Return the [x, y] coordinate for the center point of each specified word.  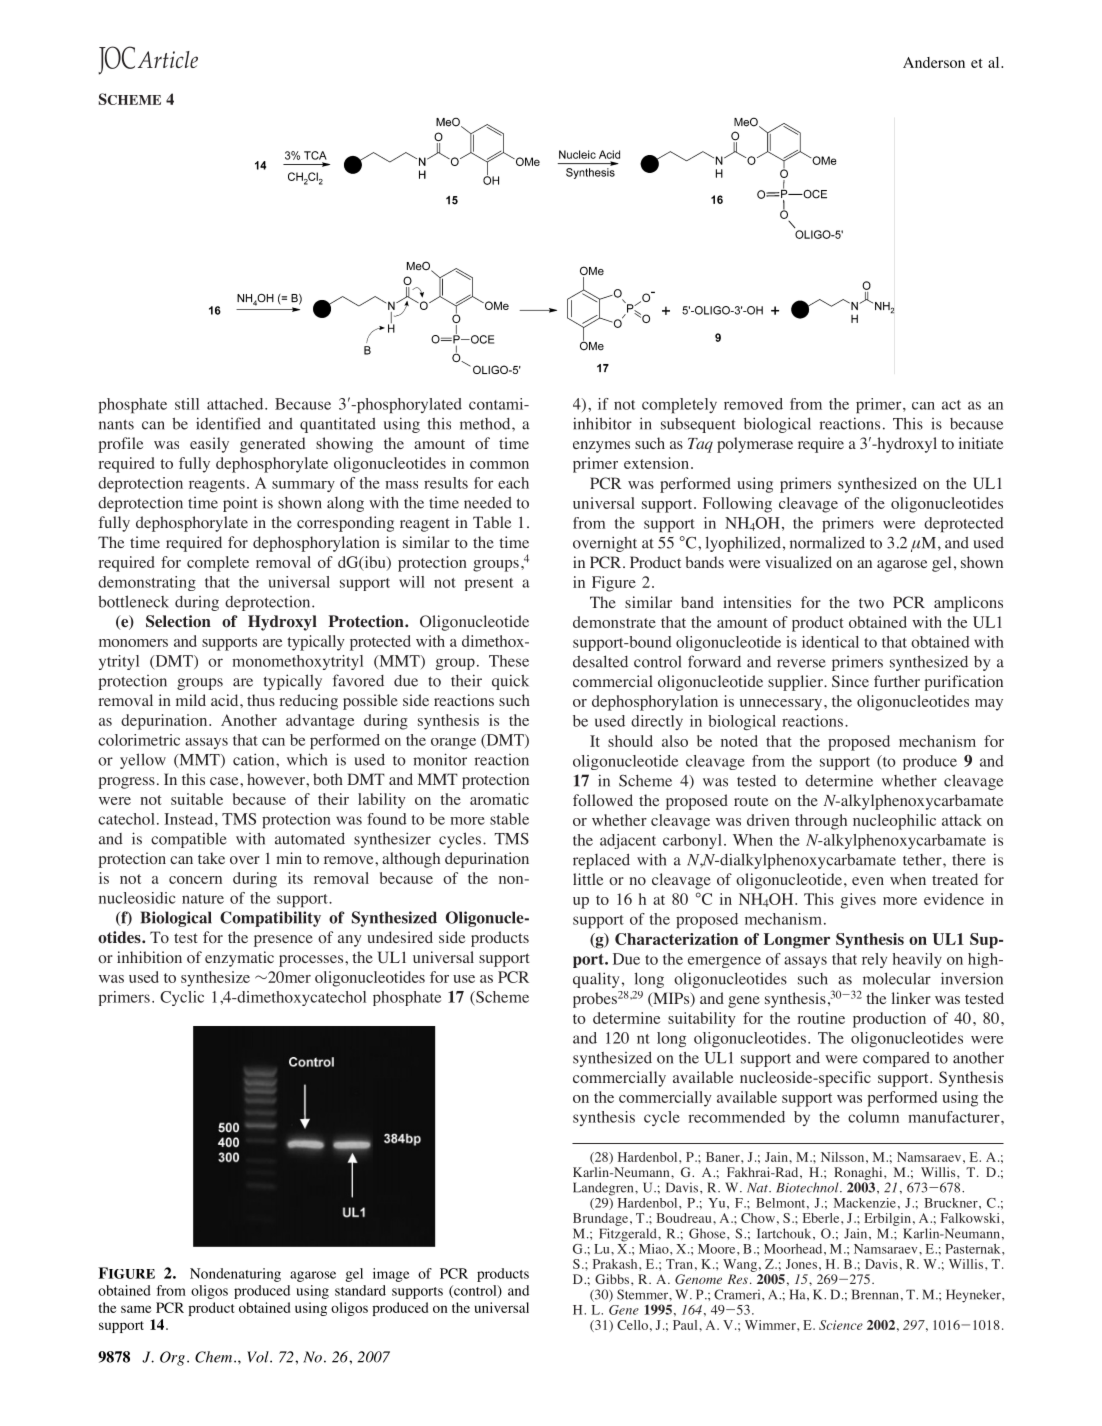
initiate [981, 443]
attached [236, 404]
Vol [259, 1357]
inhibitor [602, 423]
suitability [702, 1020]
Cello [632, 1325]
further [897, 681]
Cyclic [182, 998]
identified [228, 423]
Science [841, 1325]
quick [510, 682]
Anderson [934, 62]
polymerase [755, 445]
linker [911, 998]
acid [226, 700]
